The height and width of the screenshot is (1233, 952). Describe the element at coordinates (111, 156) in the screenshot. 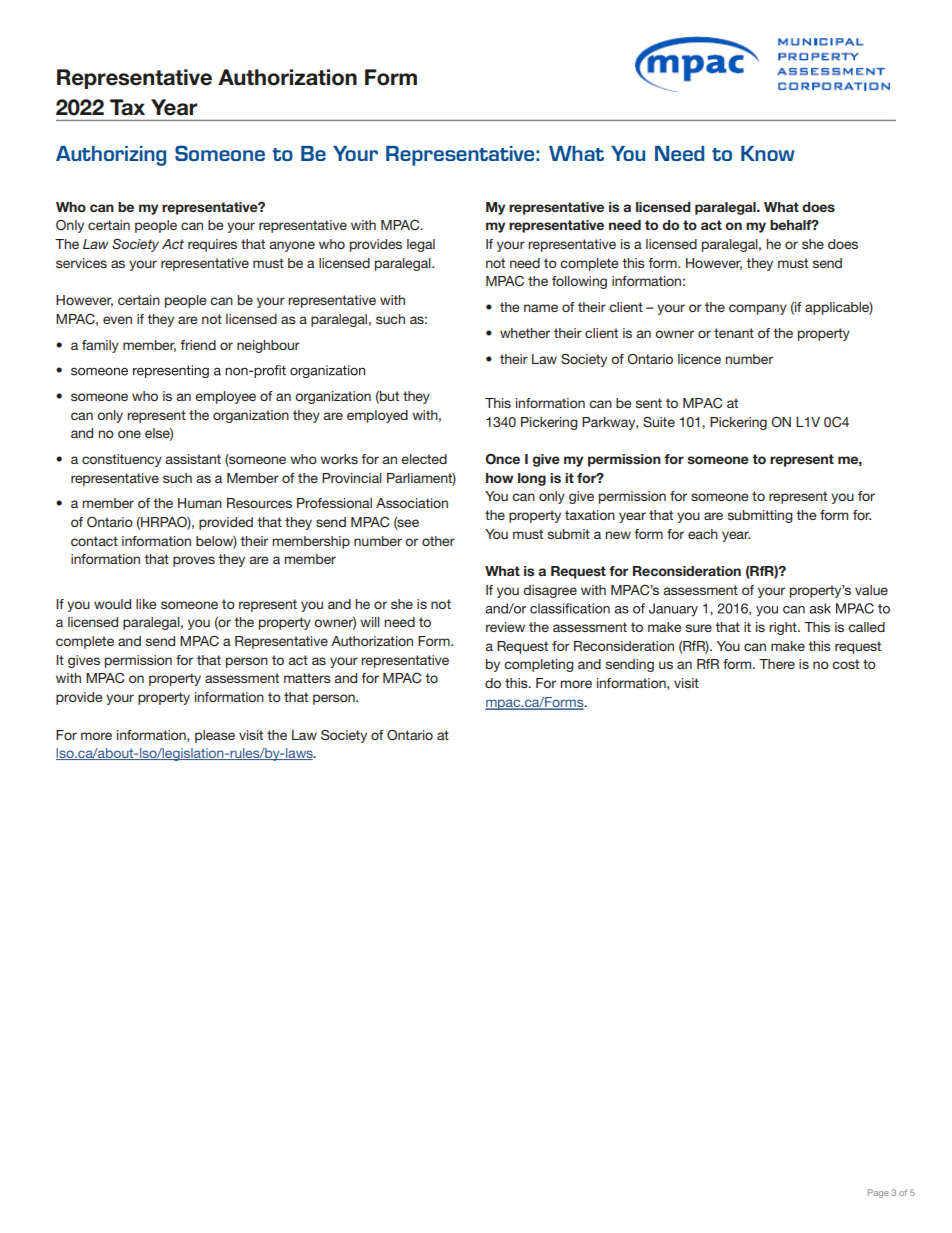

I see `Authorizing` at that location.
